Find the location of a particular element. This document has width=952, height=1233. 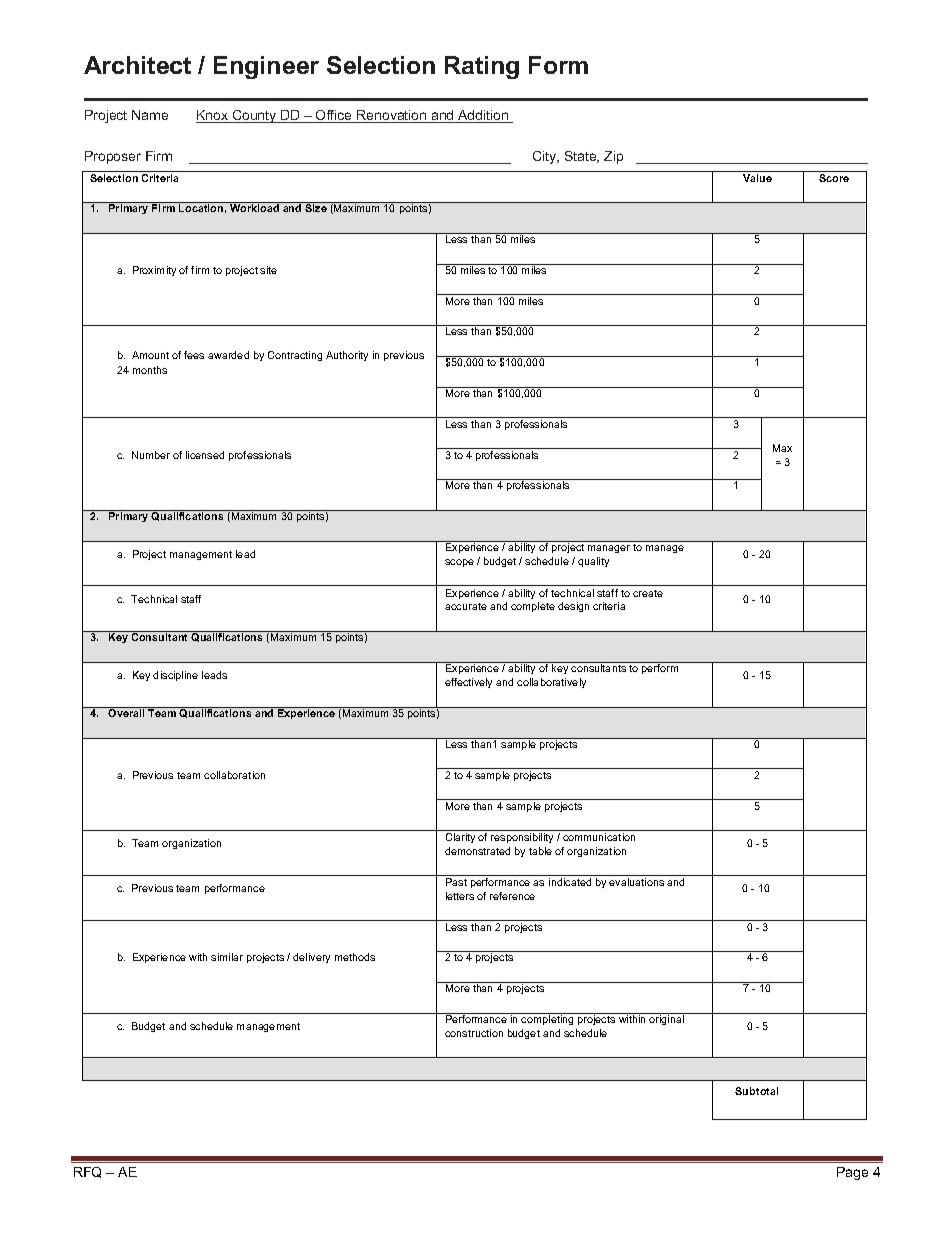

evaluations is located at coordinates (636, 882).
